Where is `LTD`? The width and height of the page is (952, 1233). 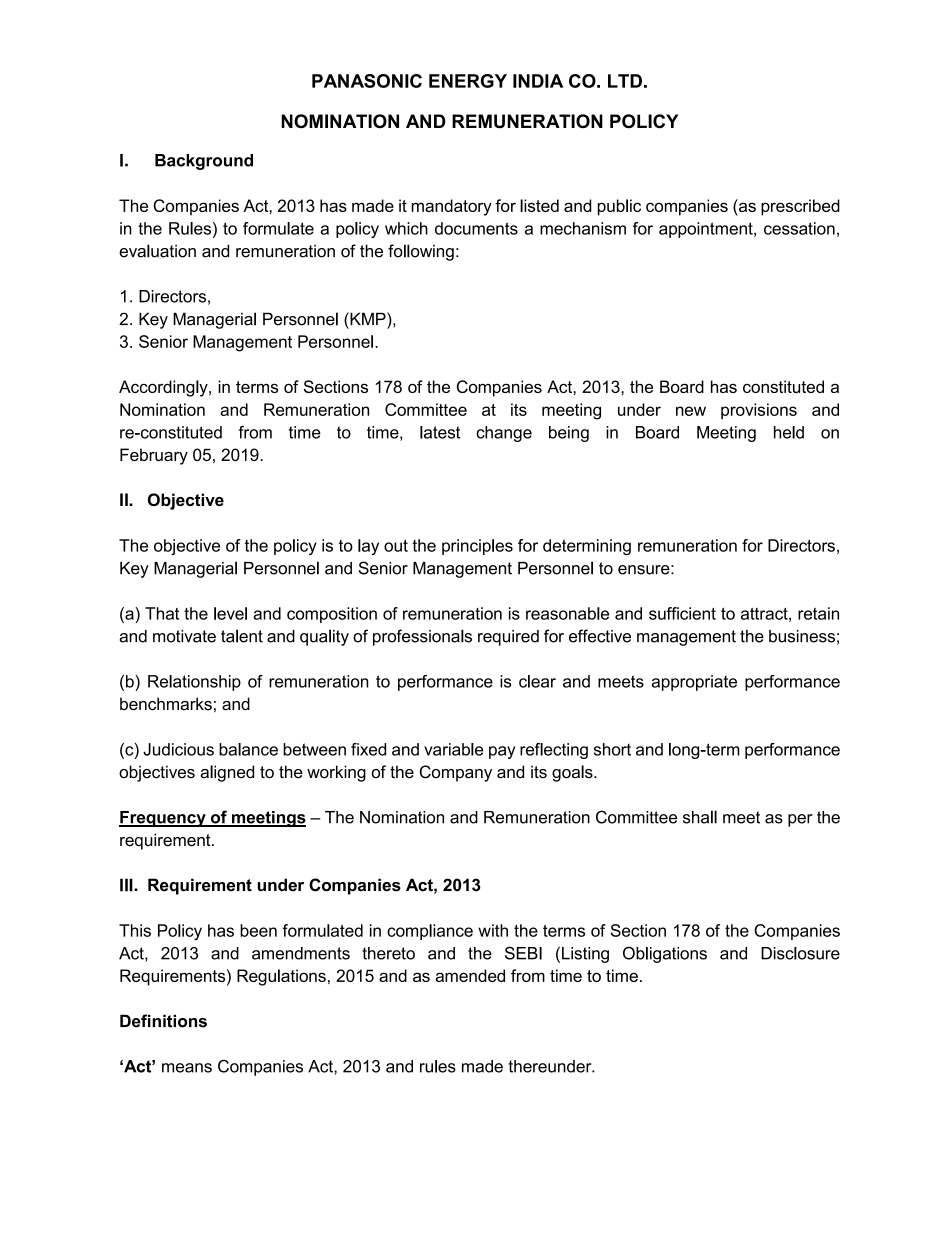
LTD is located at coordinates (625, 81).
